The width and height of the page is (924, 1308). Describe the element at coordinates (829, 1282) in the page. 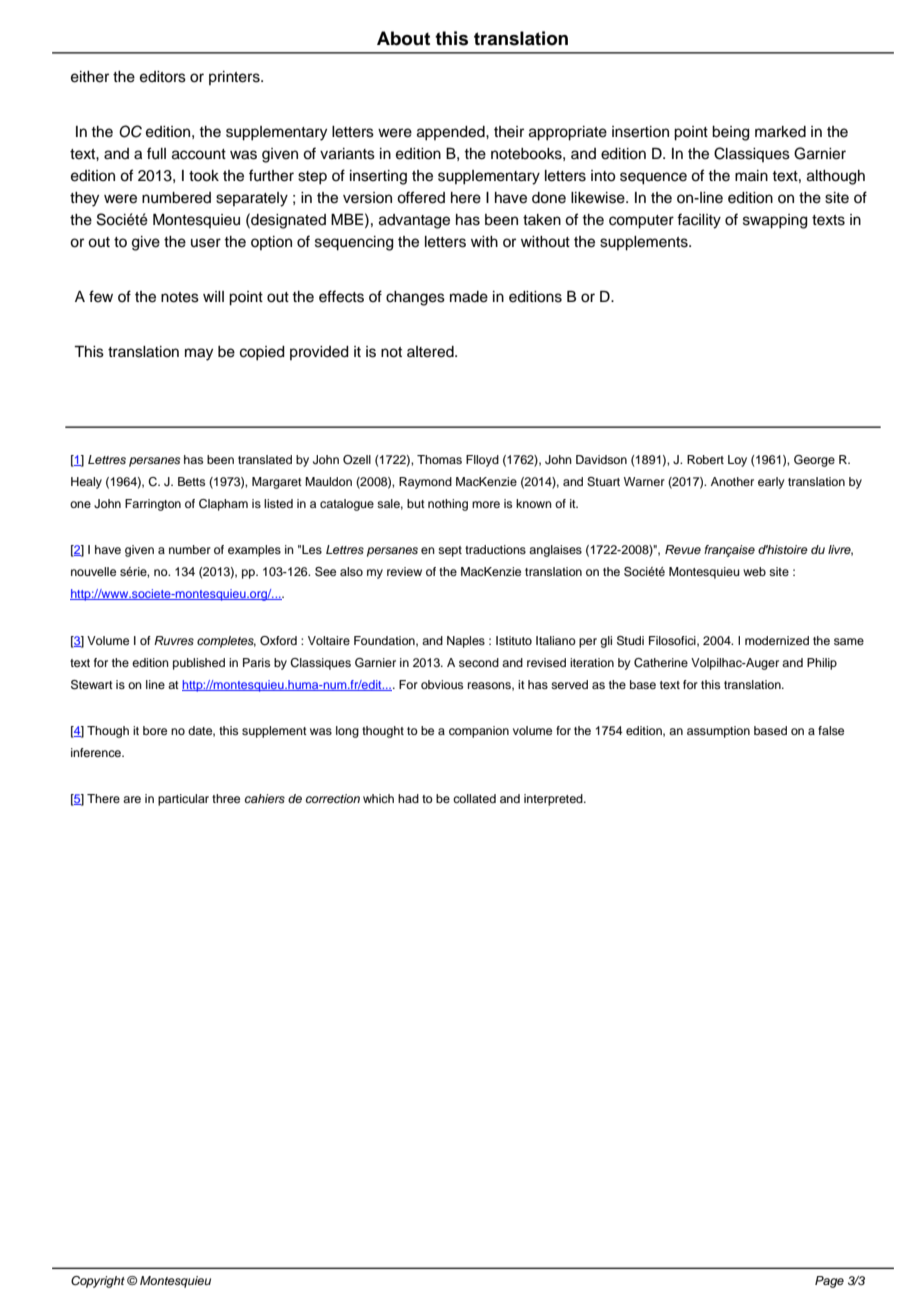

I see `Page` at that location.
